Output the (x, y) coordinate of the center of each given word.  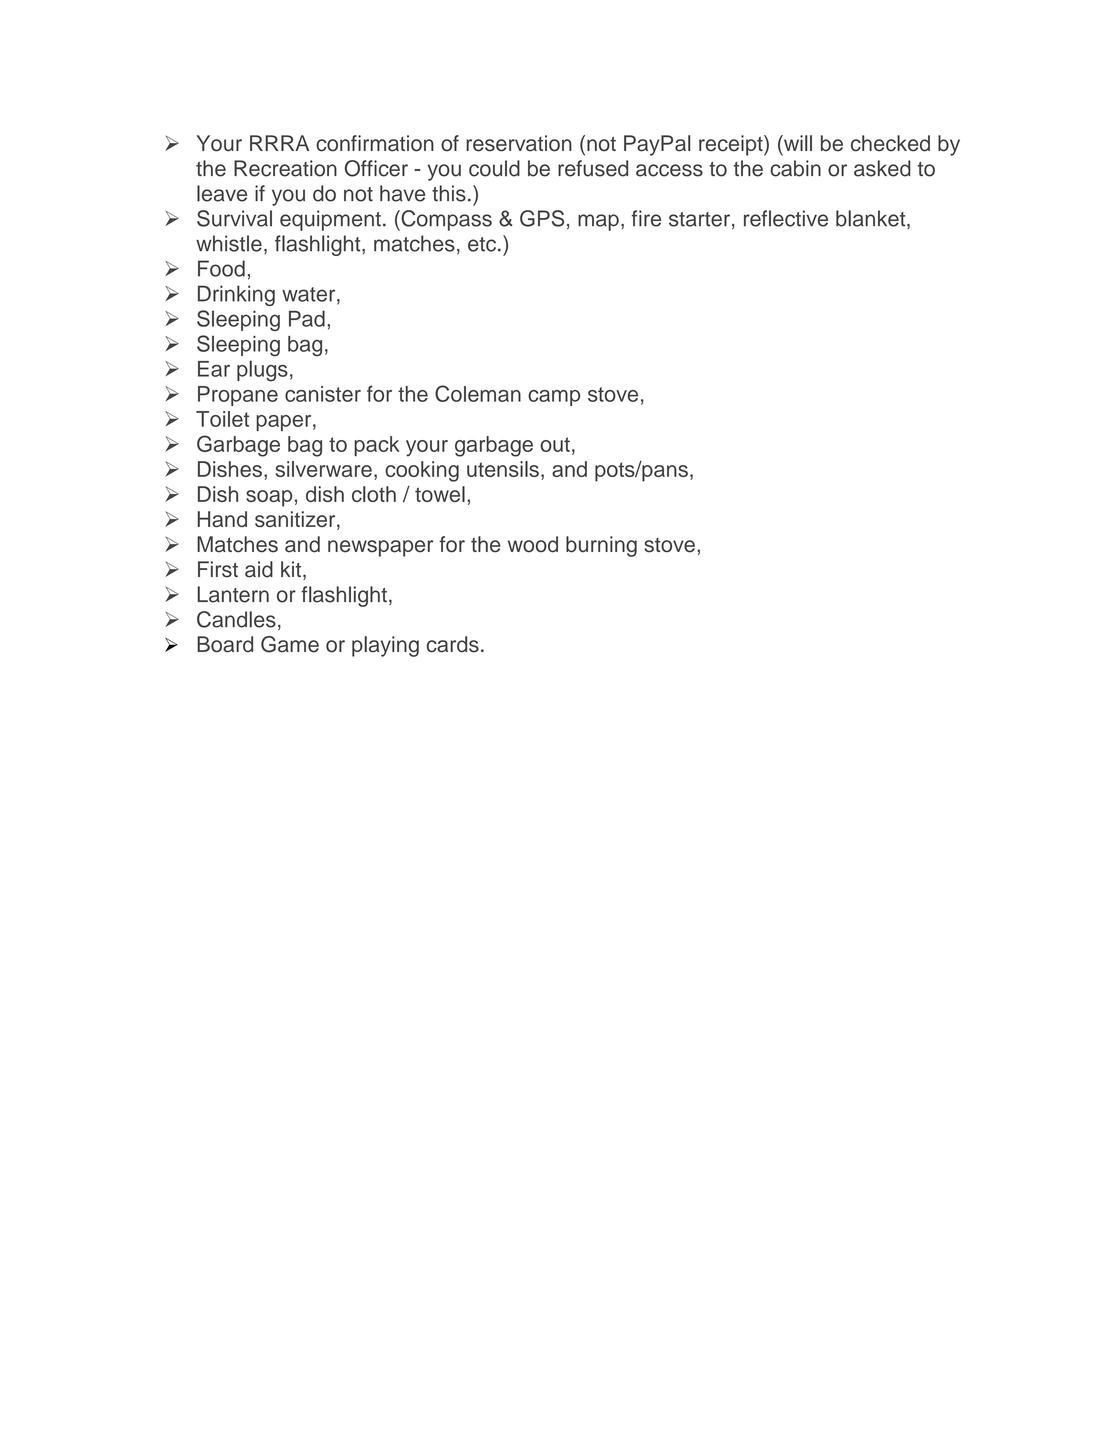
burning (601, 546)
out (555, 444)
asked (882, 168)
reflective (786, 218)
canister (323, 394)
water (310, 295)
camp (554, 398)
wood (533, 544)
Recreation (285, 168)
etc (482, 244)
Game (290, 644)
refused (593, 168)
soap (269, 498)
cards (453, 644)
